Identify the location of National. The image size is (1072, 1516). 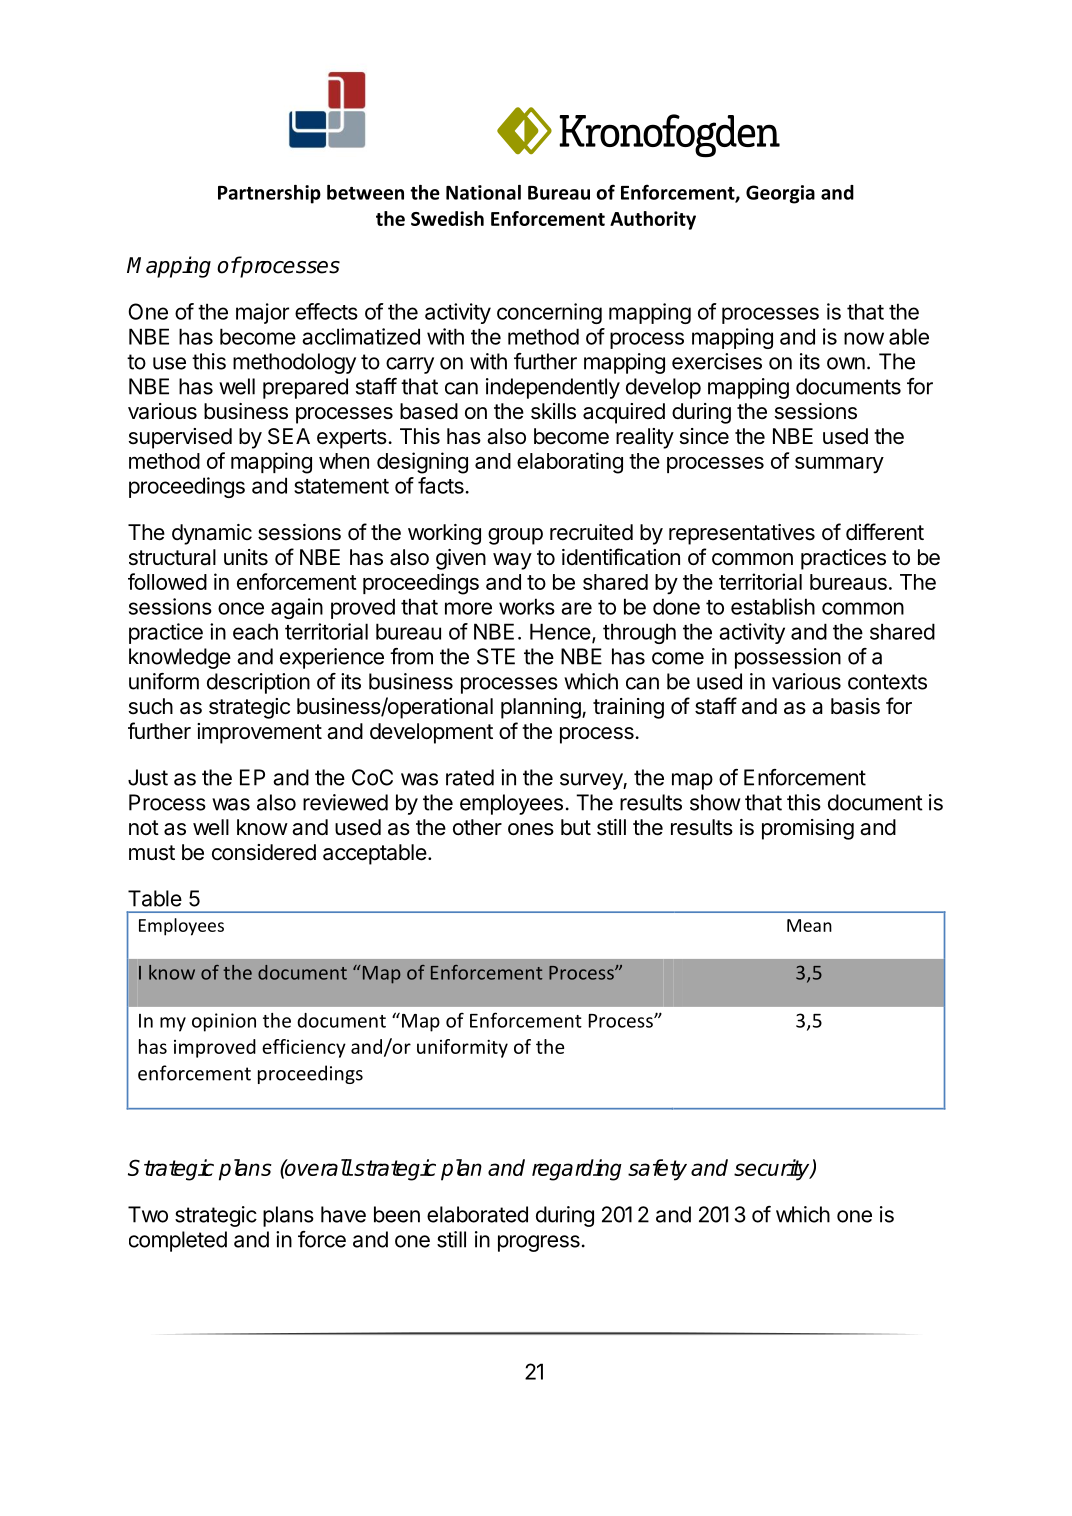
(483, 192).
